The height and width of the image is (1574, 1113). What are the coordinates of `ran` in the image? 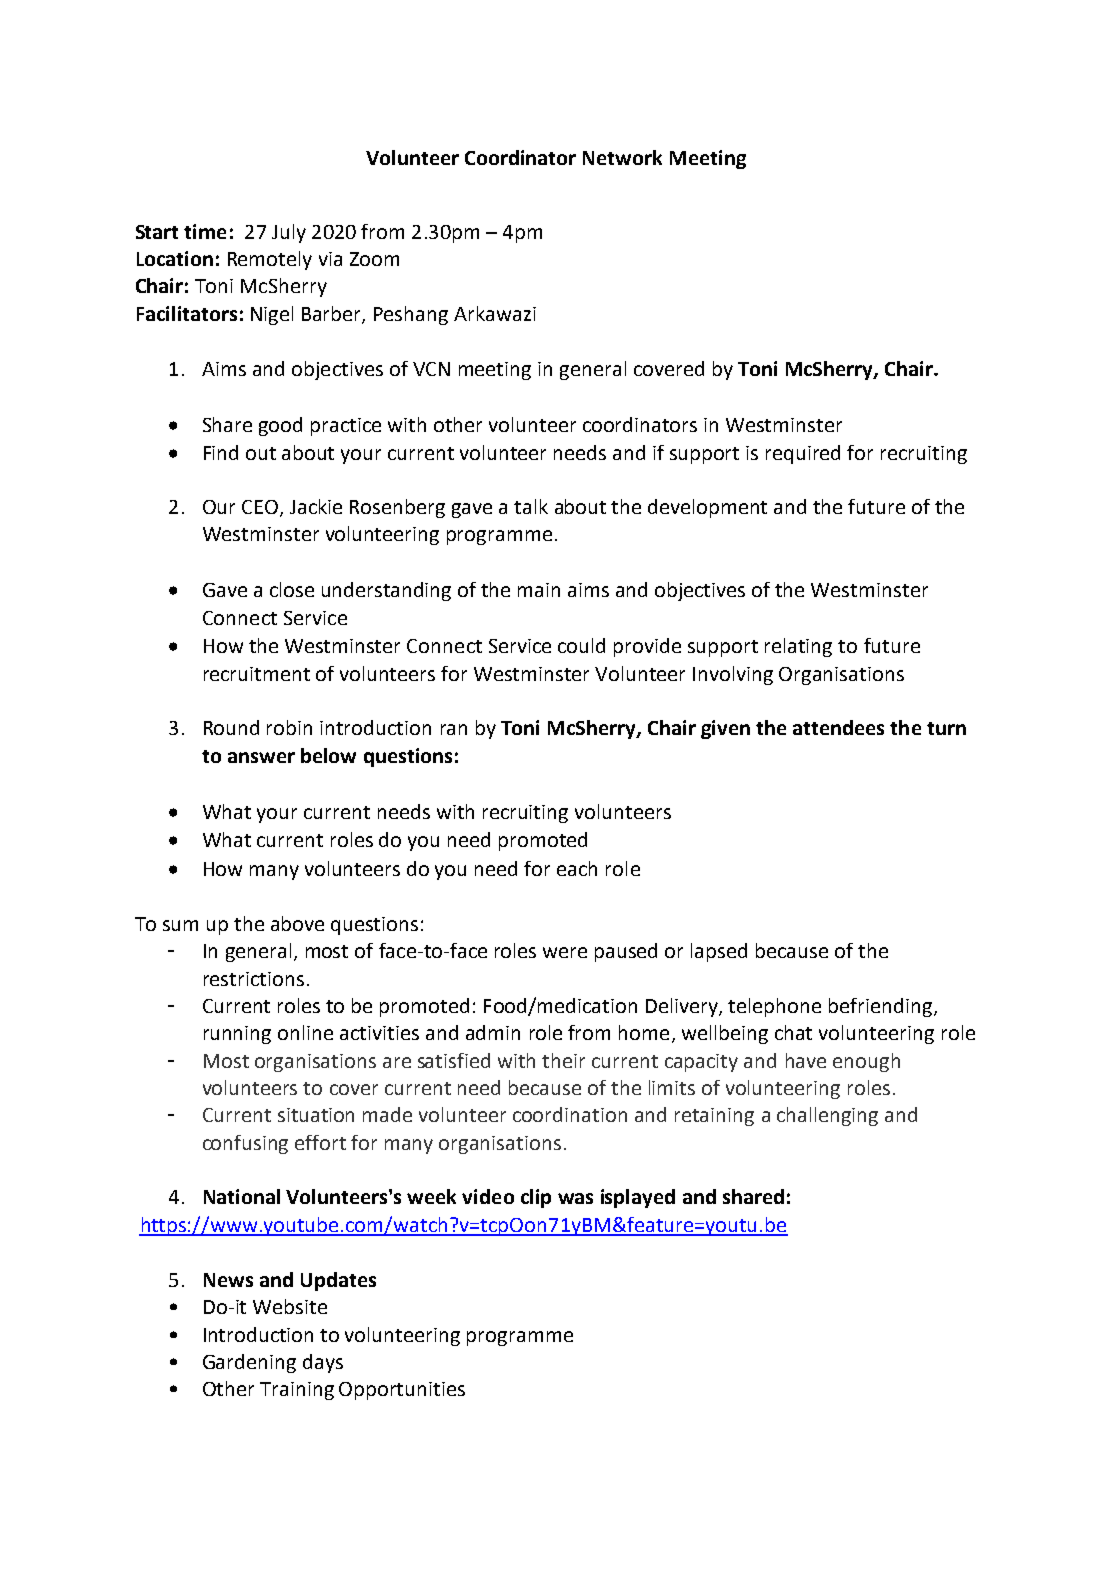 It's located at (454, 729).
